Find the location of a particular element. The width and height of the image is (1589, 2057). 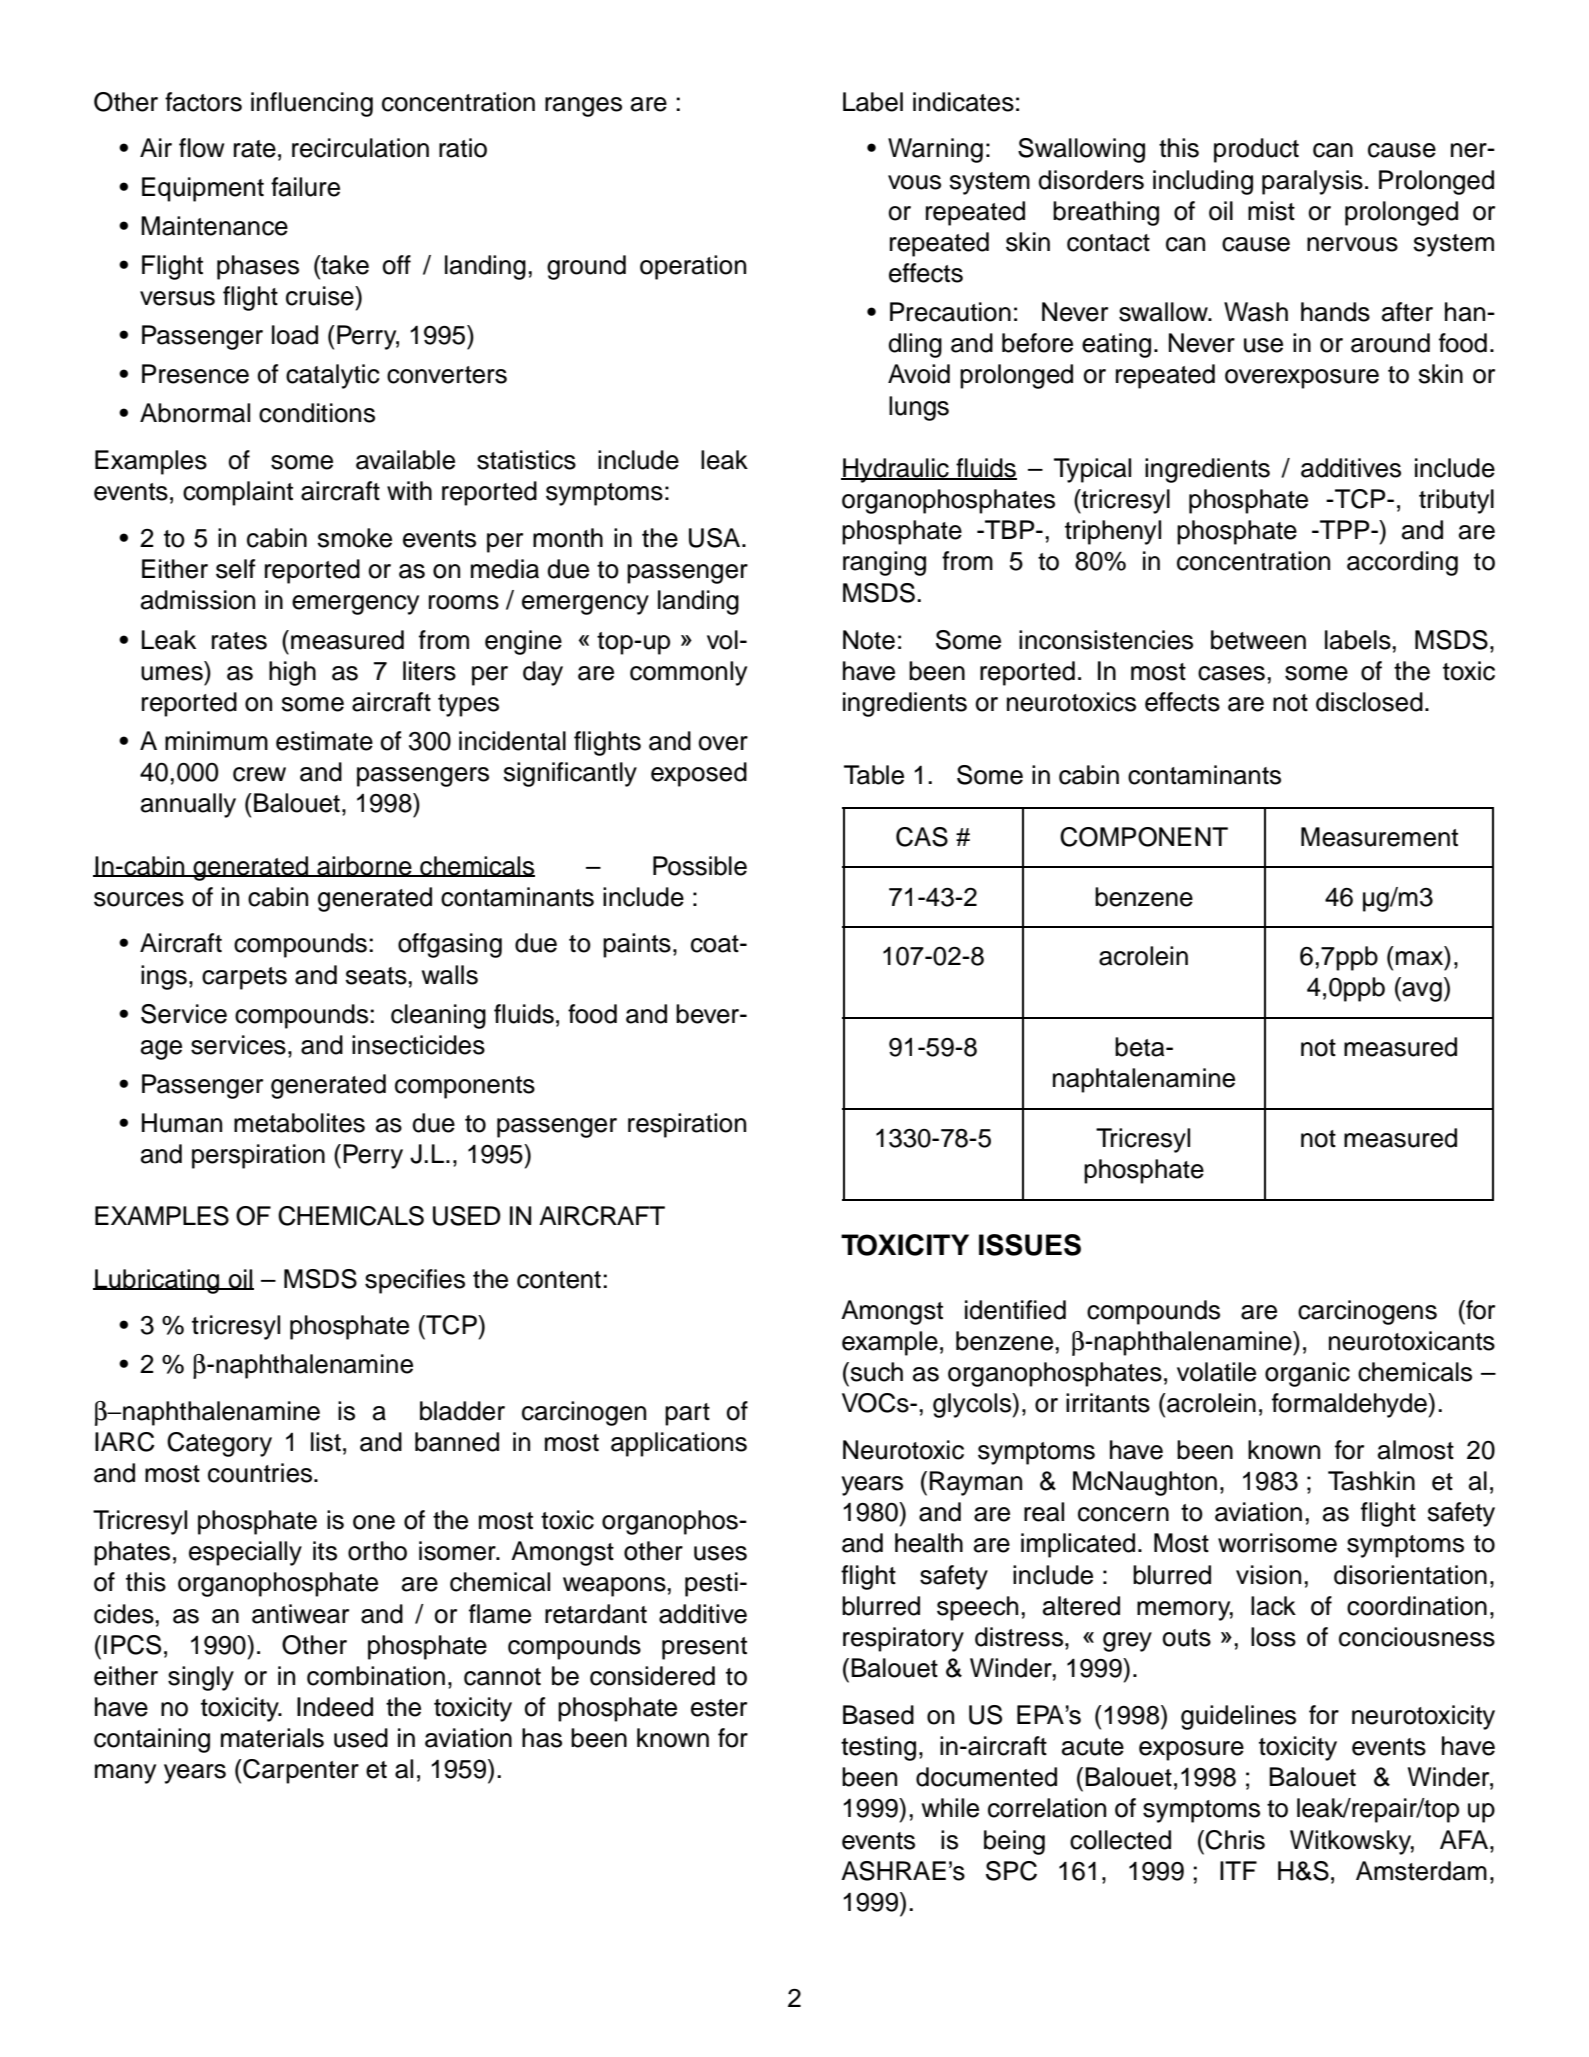

Carpenter is located at coordinates (300, 1771).
